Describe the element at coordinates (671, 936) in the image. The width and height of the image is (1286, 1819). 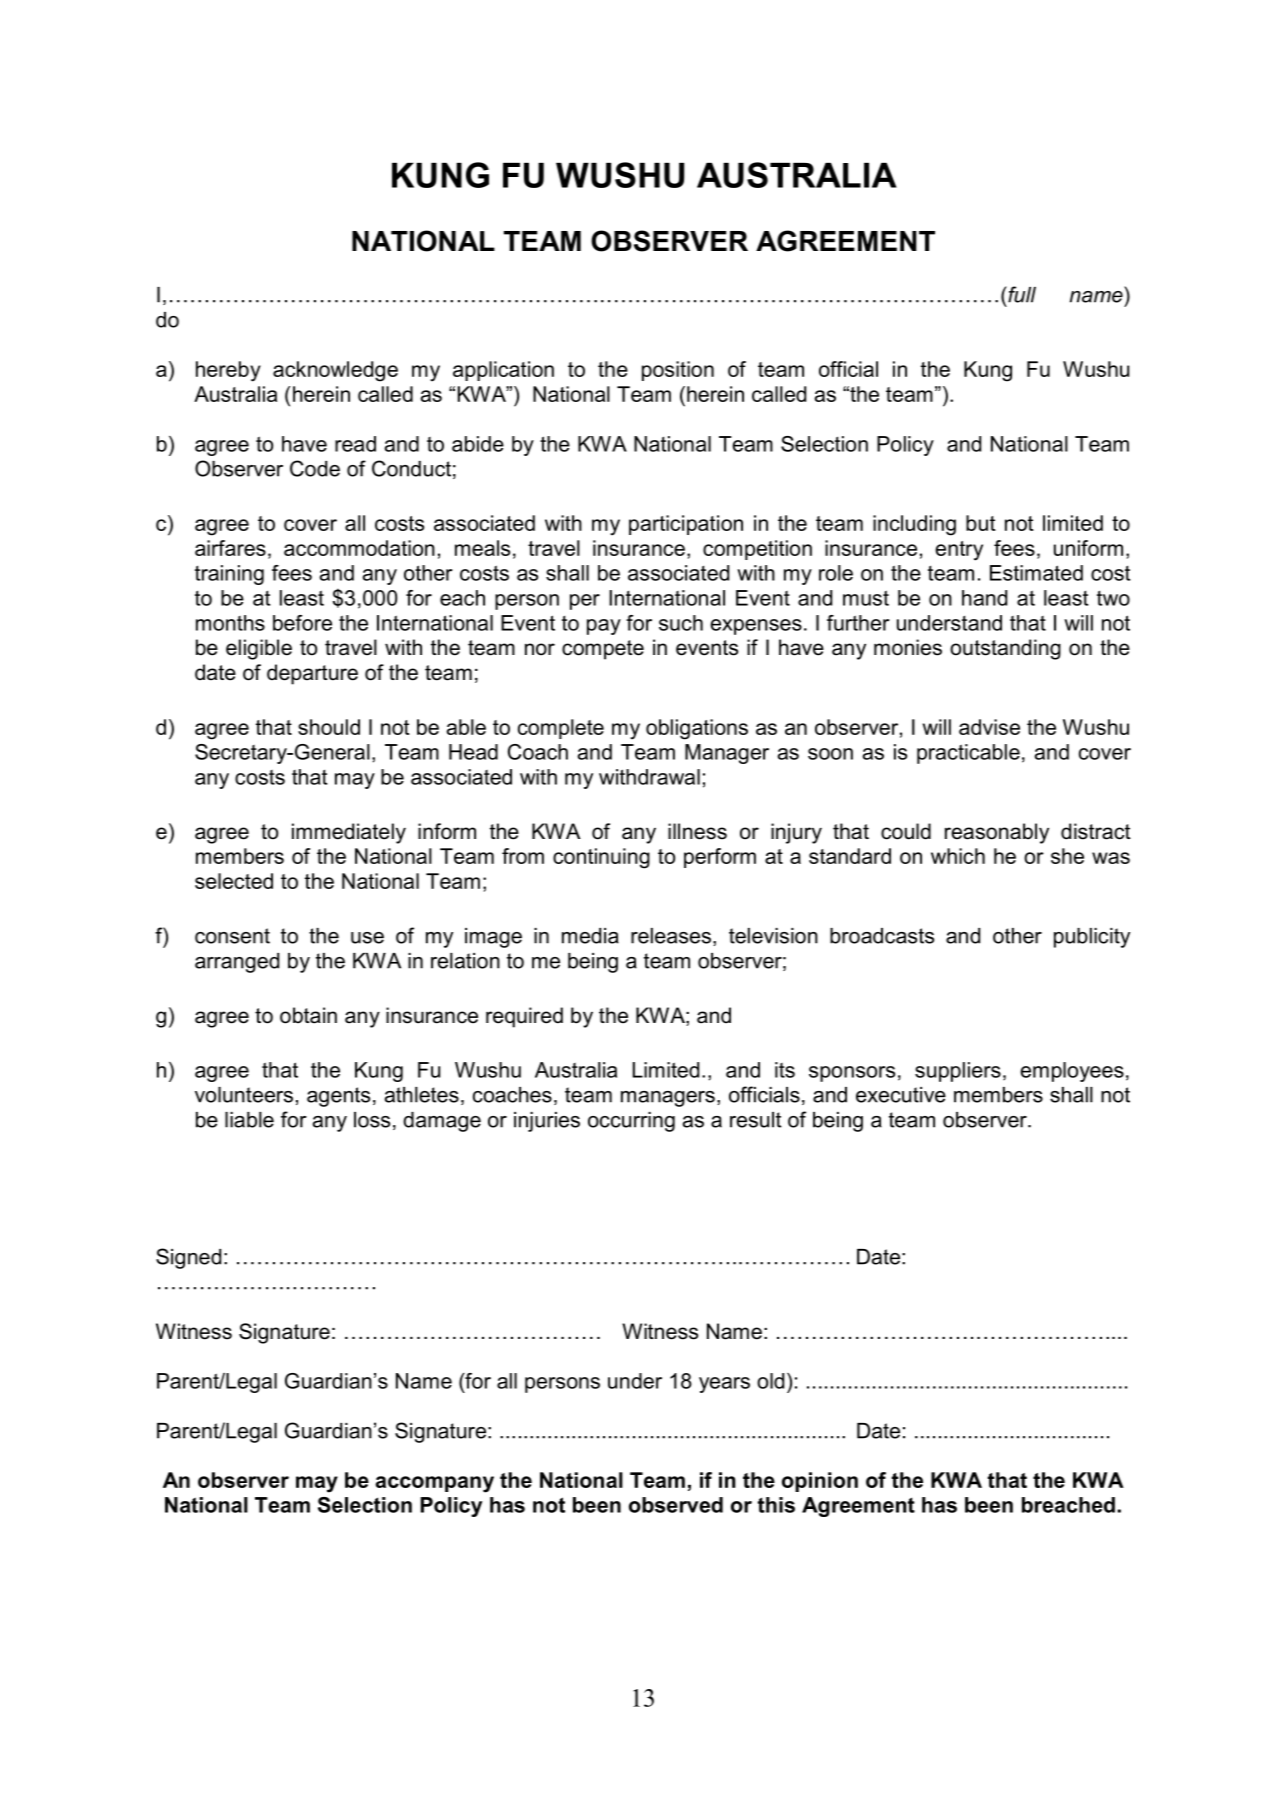
I see `releases` at that location.
